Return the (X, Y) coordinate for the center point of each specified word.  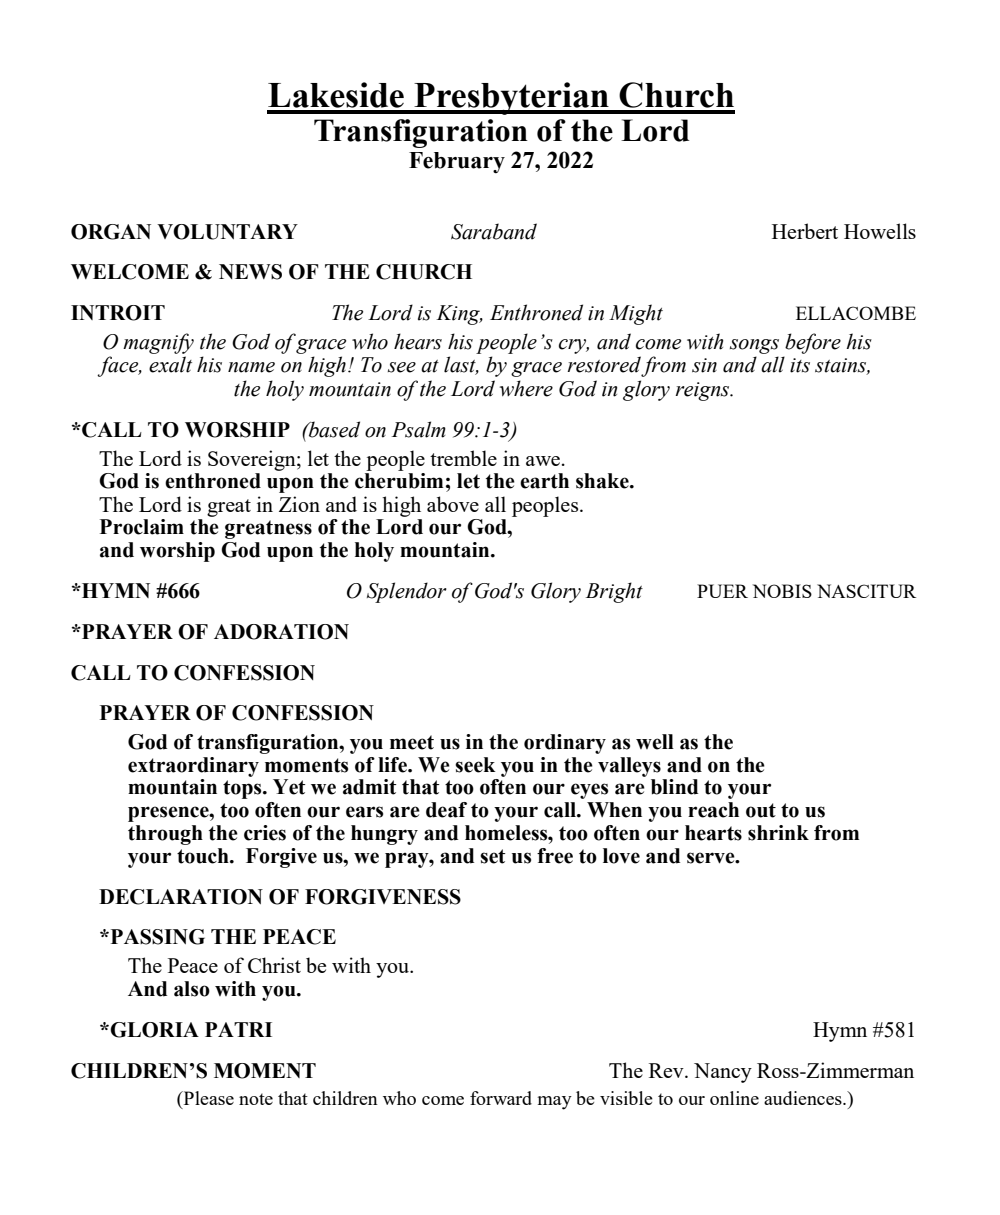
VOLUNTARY (227, 232)
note (256, 1099)
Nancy (723, 1073)
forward (501, 1098)
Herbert (805, 231)
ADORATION (281, 632)
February (457, 162)
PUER (722, 591)
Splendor (407, 592)
